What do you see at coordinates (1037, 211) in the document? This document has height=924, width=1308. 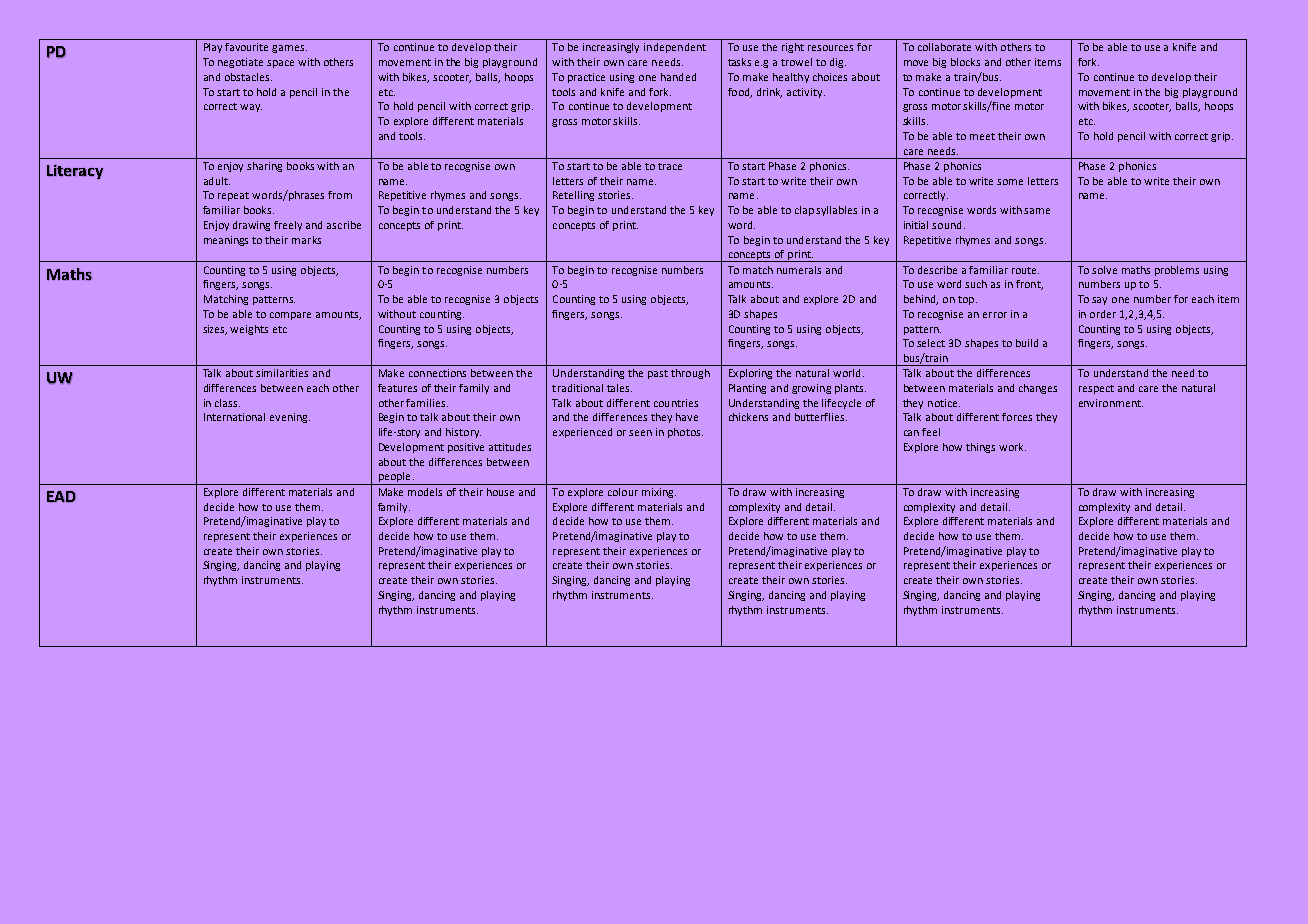 I see `same` at bounding box center [1037, 211].
